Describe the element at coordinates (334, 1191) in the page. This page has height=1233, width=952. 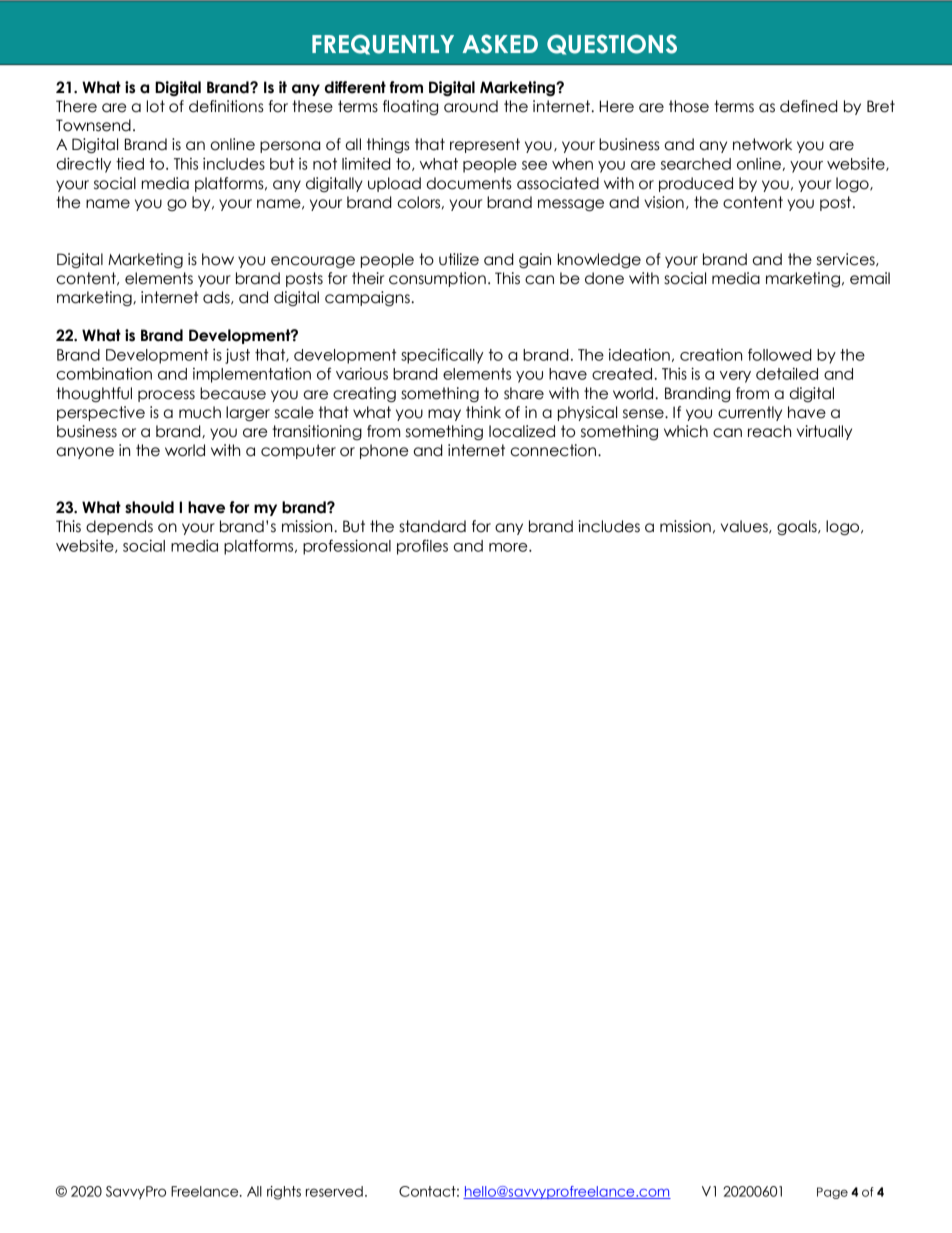
I see `reserved` at that location.
